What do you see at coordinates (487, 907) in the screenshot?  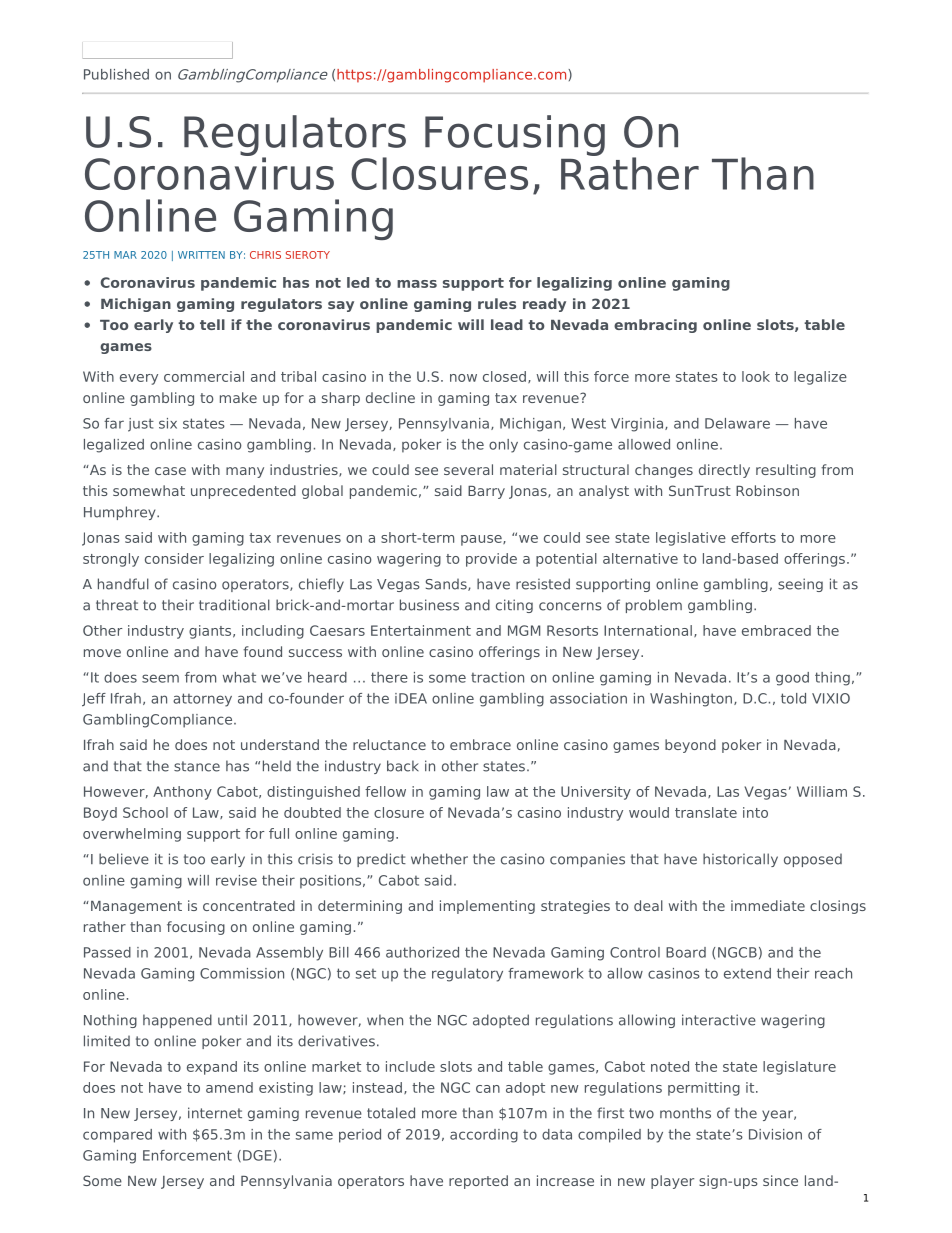 I see `implementing` at bounding box center [487, 907].
